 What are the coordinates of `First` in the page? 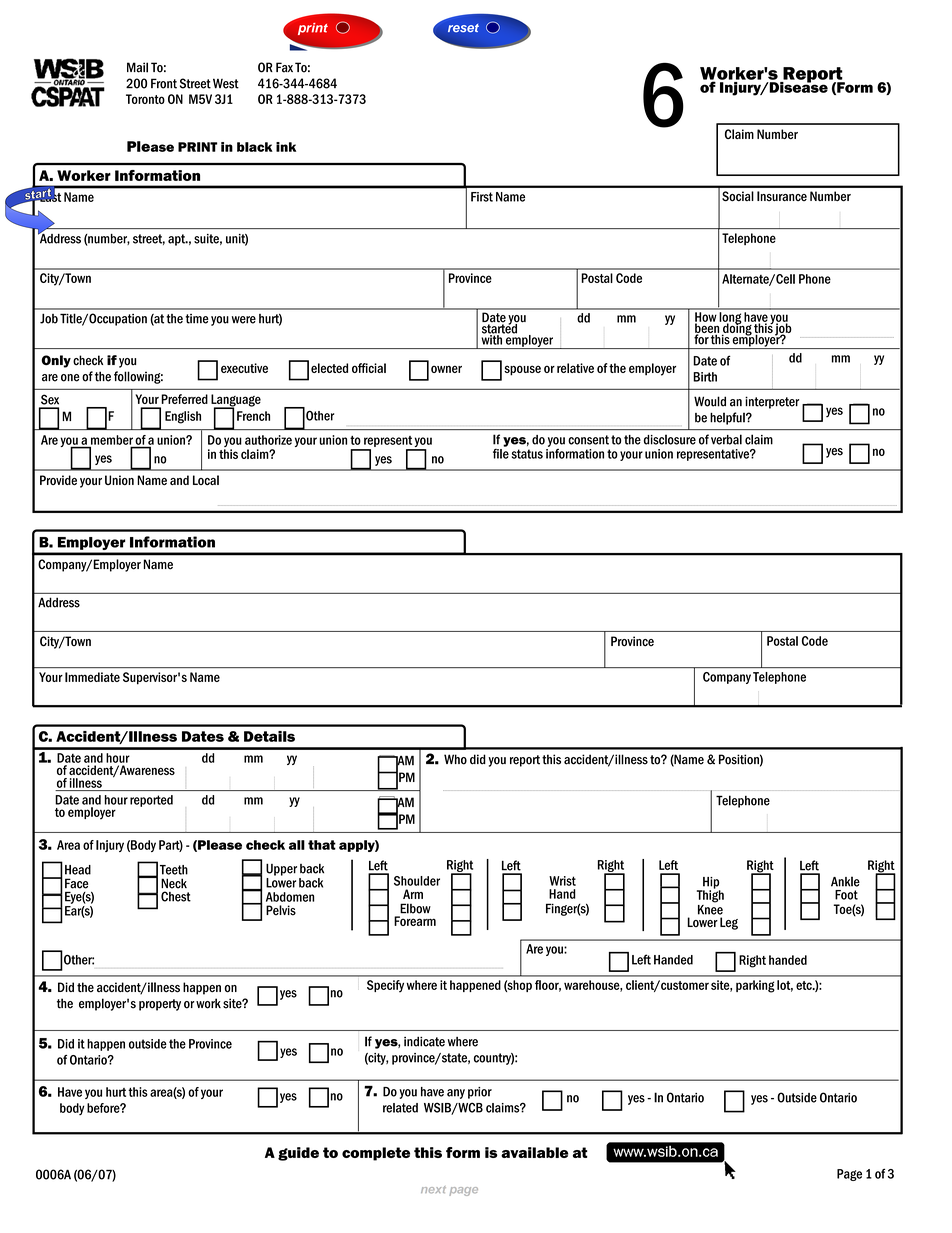 It's located at (482, 197).
